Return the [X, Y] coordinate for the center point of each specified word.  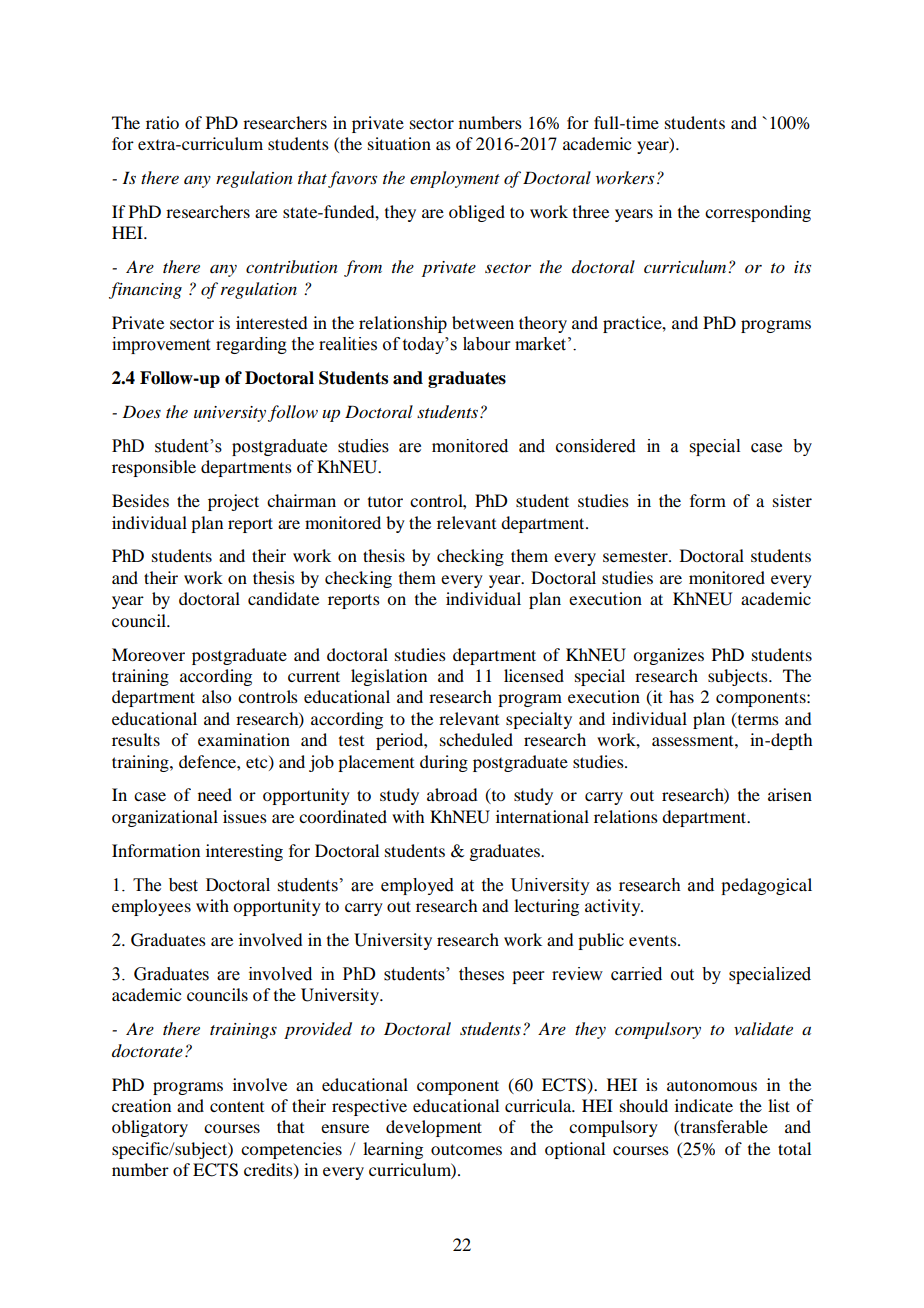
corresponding [758, 213]
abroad [452, 794]
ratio [162, 122]
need [215, 794]
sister [792, 500]
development [434, 1128]
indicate [704, 1105]
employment [455, 179]
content [237, 1106]
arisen [790, 794]
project [233, 502]
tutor [385, 501]
